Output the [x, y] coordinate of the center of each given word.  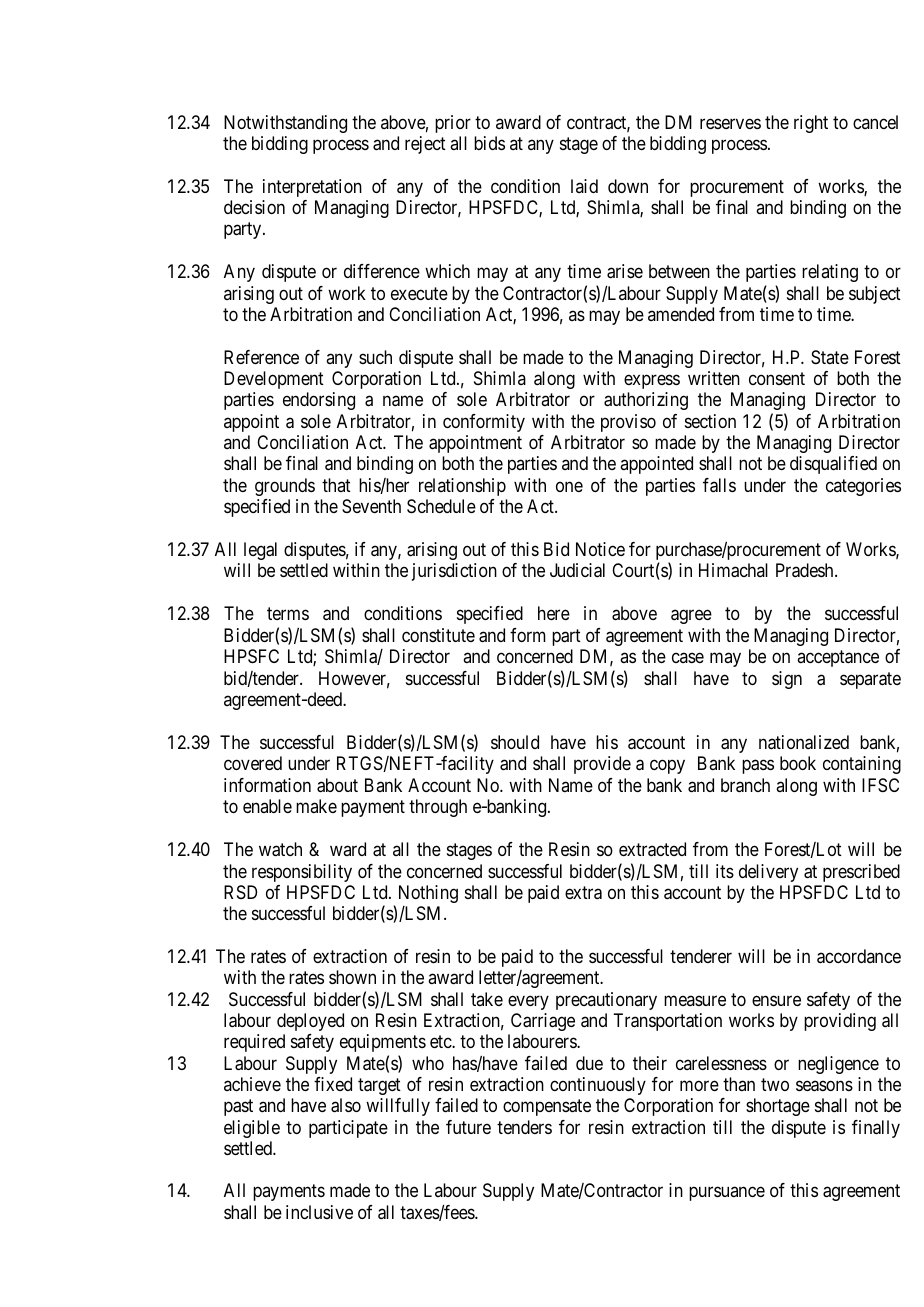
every [528, 1002]
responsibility [302, 873]
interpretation [312, 188]
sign [787, 680]
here [554, 613]
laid [584, 186]
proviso [628, 423]
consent [777, 378]
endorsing [319, 401]
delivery [768, 873]
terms [288, 614]
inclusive [319, 1212]
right [811, 124]
